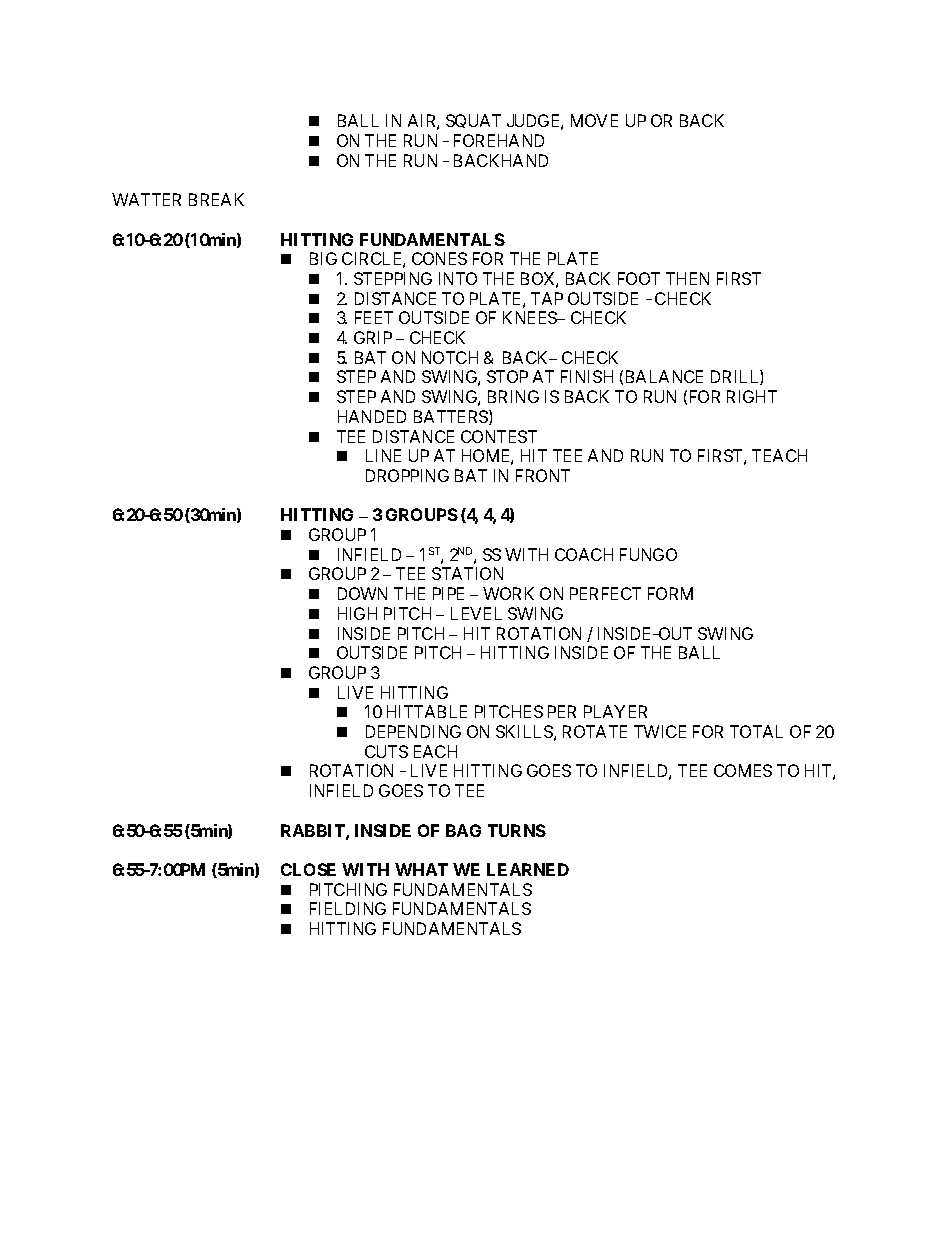 Image resolution: width=952 pixels, height=1233 pixels. Describe the element at coordinates (499, 140) in the screenshot. I see `FOREHAND` at that location.
